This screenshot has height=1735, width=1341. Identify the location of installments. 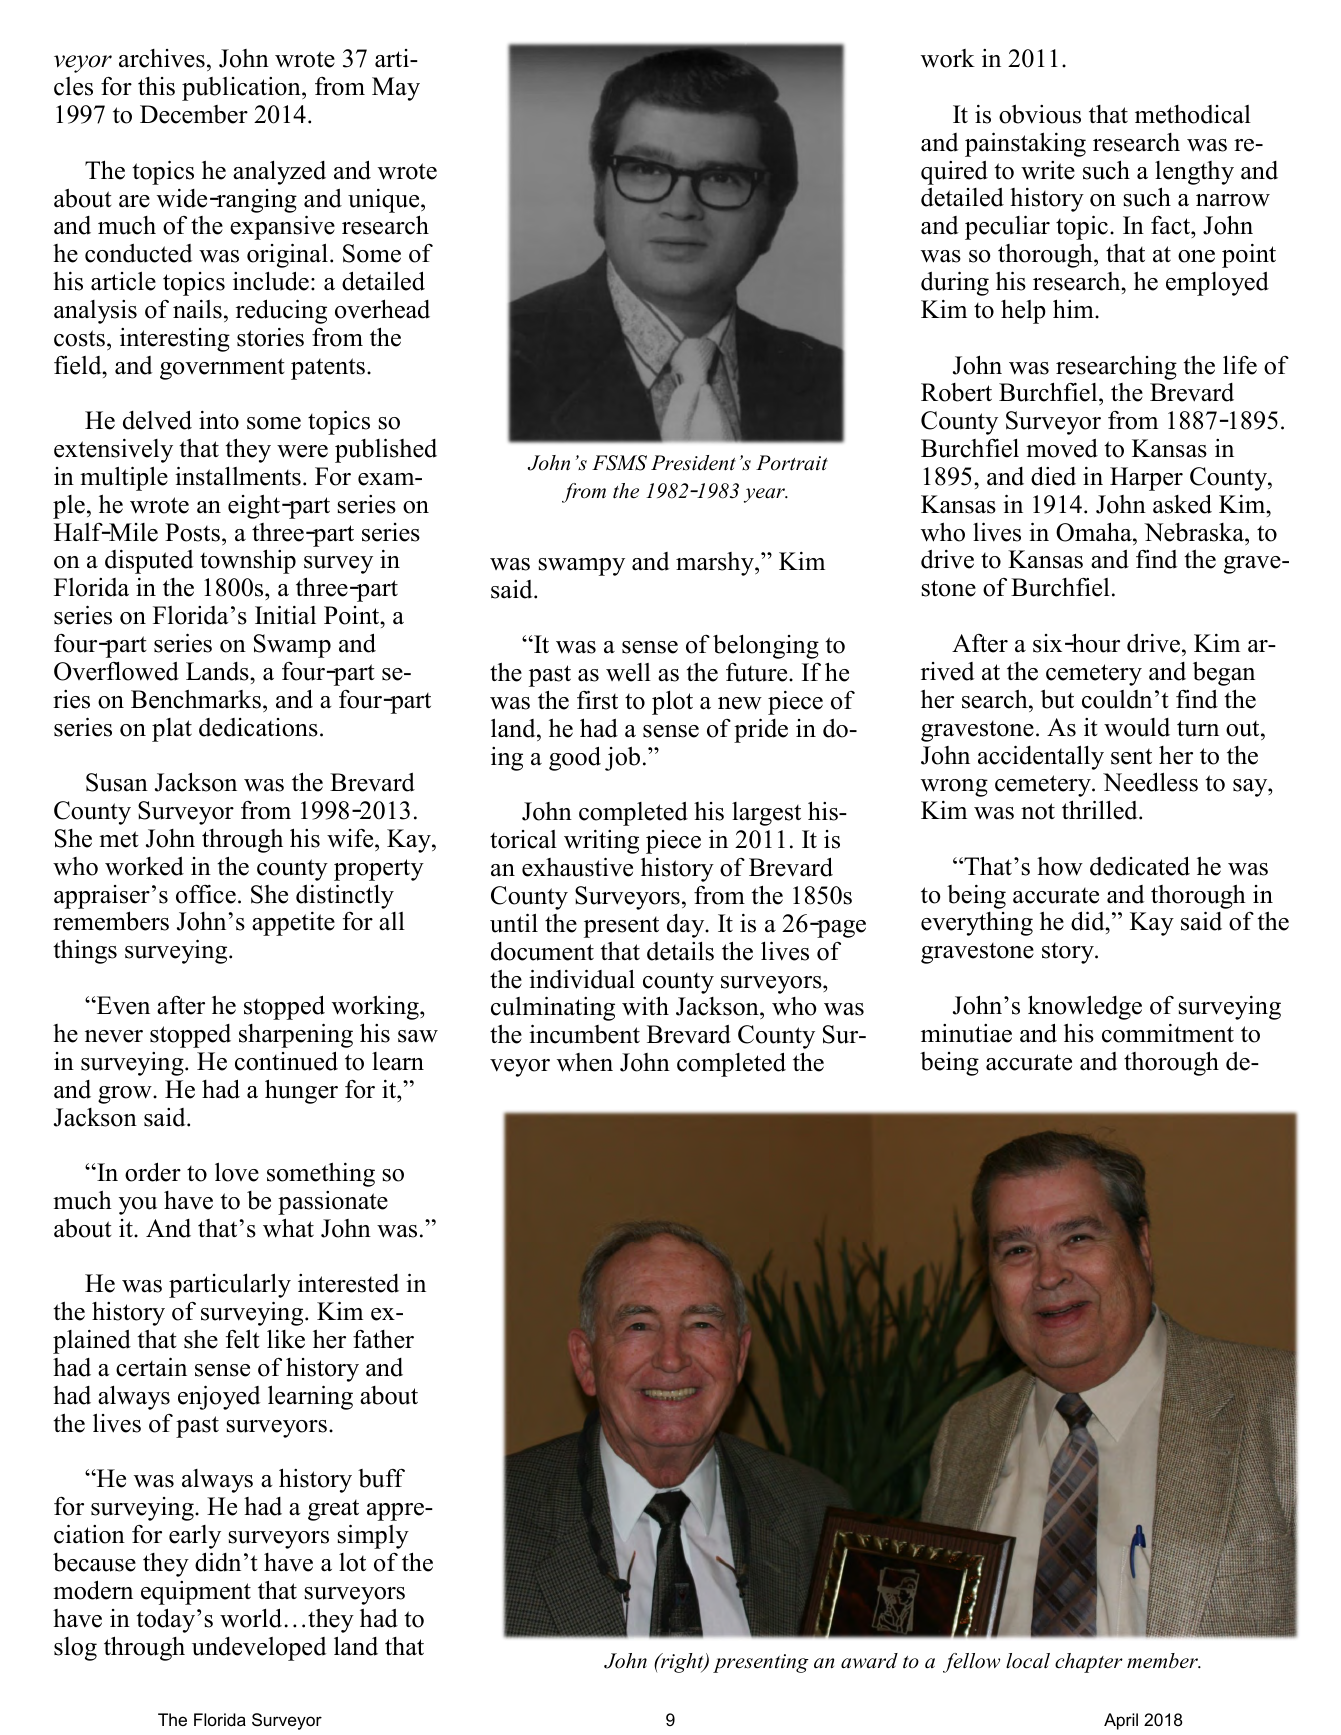
(238, 476).
